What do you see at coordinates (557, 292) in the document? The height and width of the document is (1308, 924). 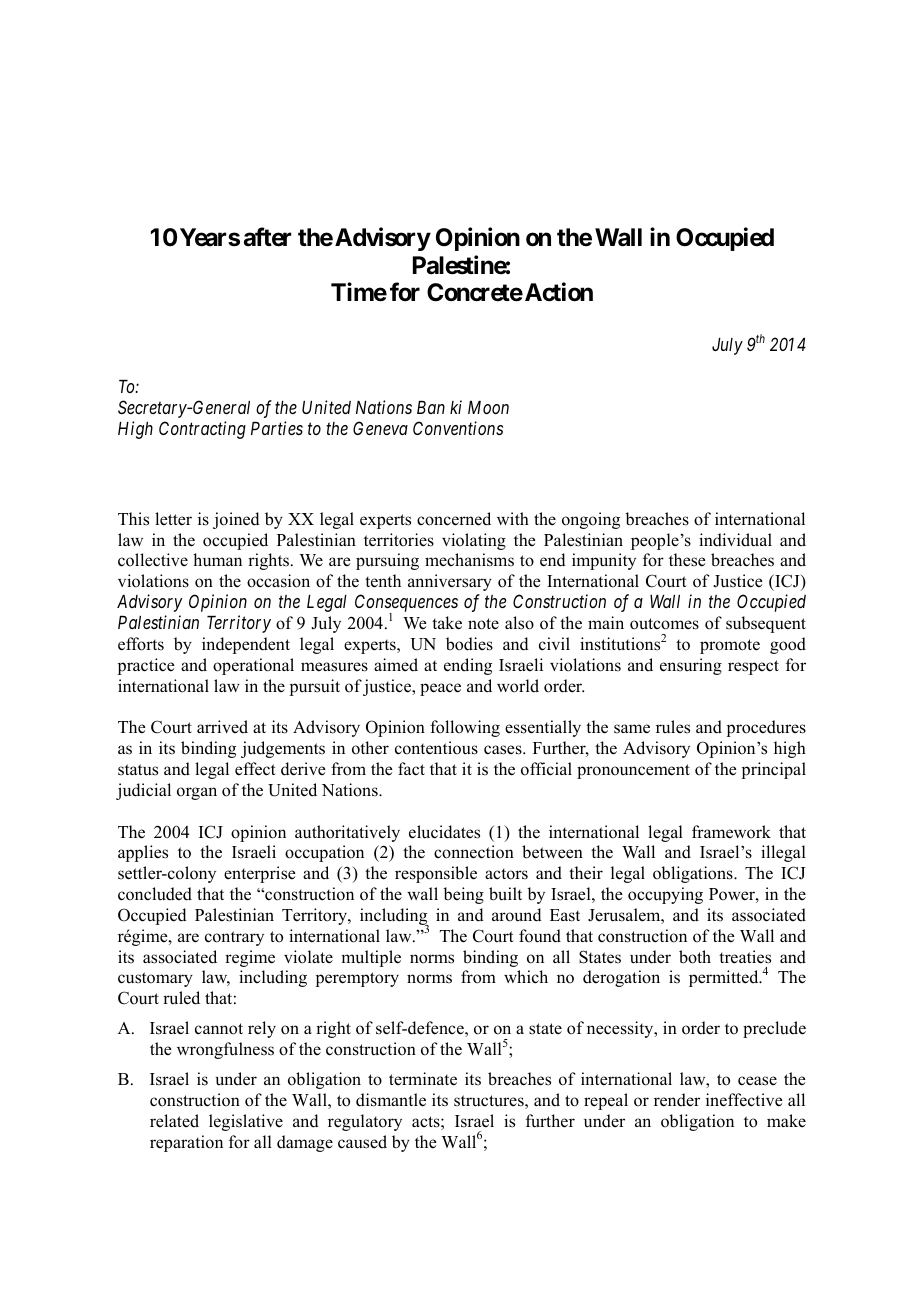 I see `Action` at bounding box center [557, 292].
